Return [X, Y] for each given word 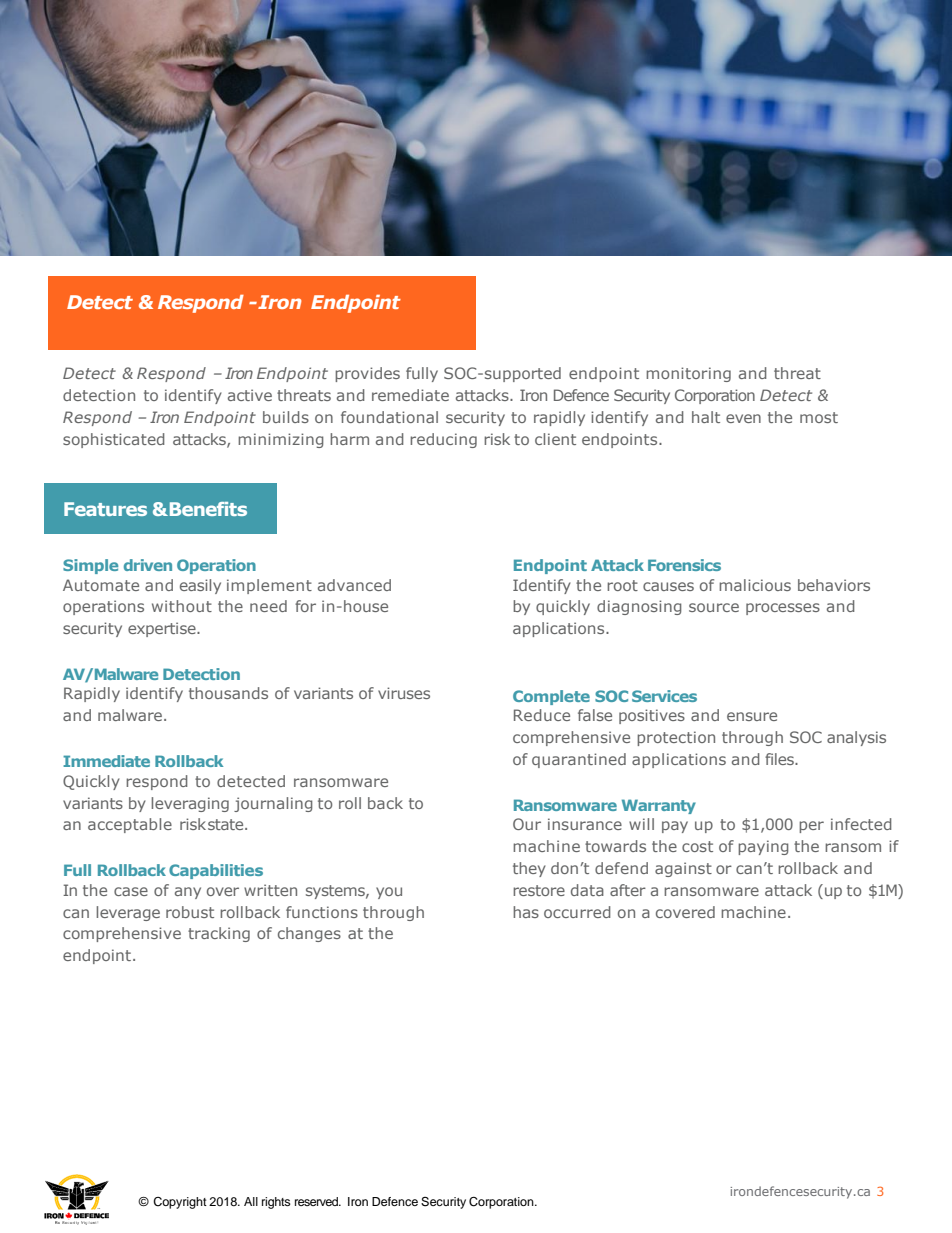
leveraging [190, 804]
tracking [219, 934]
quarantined [579, 760]
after [628, 890]
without [182, 606]
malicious [755, 585]
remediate [410, 395]
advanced [354, 585]
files [780, 759]
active [250, 395]
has [526, 912]
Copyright [180, 1203]
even [743, 418]
